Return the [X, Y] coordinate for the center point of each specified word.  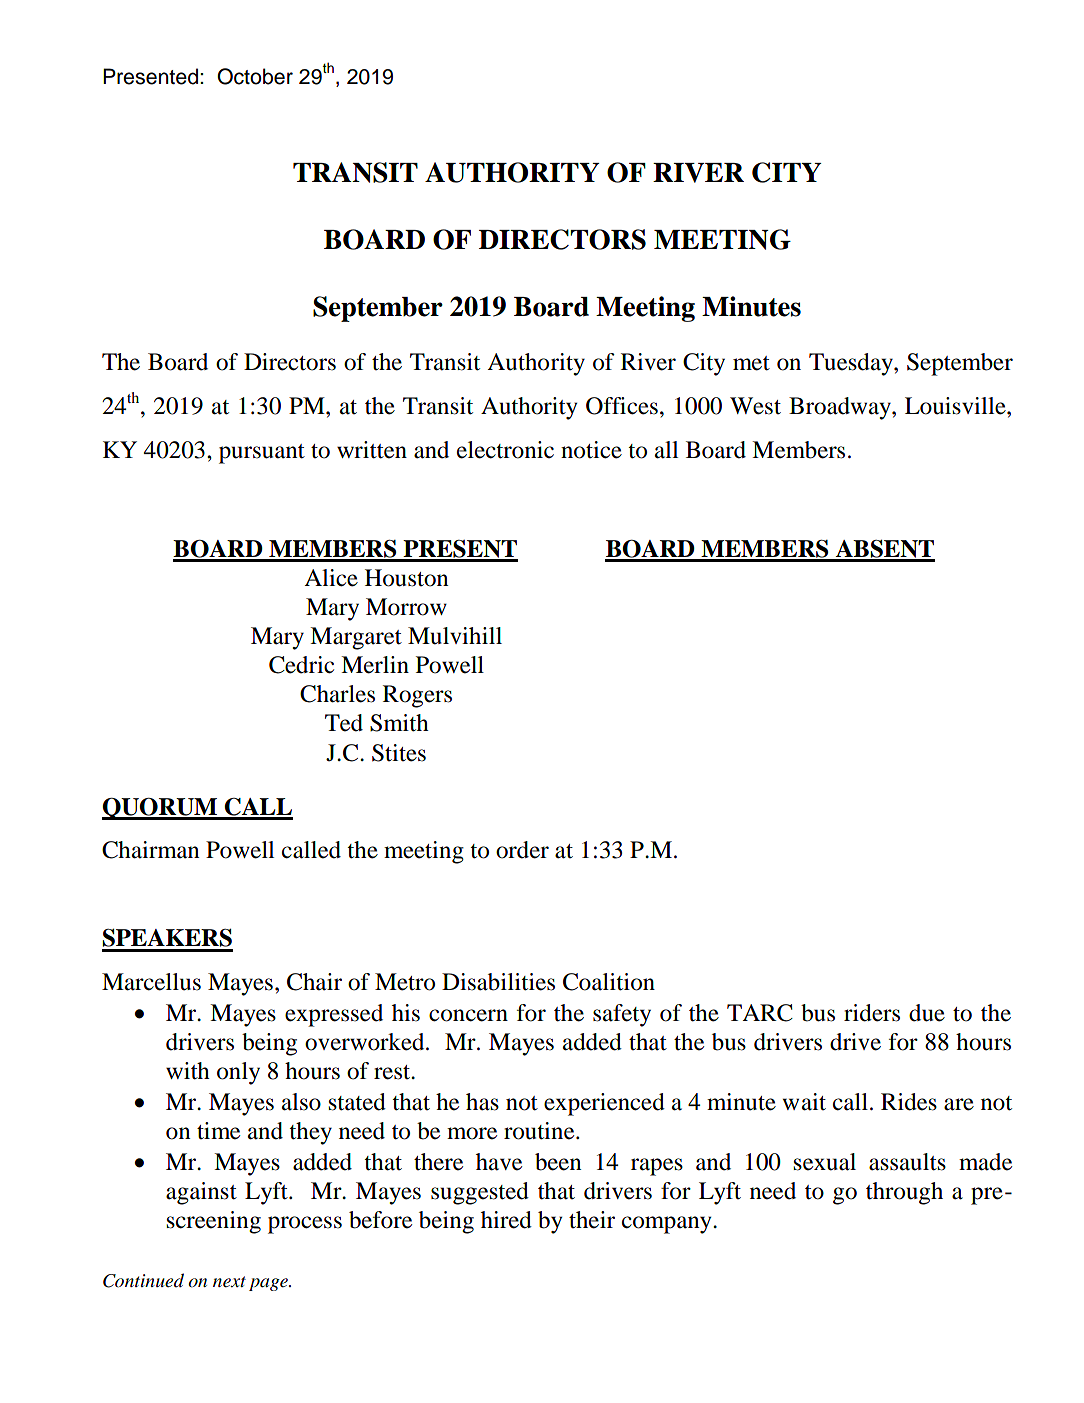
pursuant [262, 454]
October [255, 76]
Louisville [956, 406]
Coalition [609, 982]
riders [872, 1013]
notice [591, 450]
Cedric [301, 665]
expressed [334, 1015]
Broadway [841, 408]
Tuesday [852, 364]
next [229, 1281]
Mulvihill [455, 636]
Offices [622, 406]
